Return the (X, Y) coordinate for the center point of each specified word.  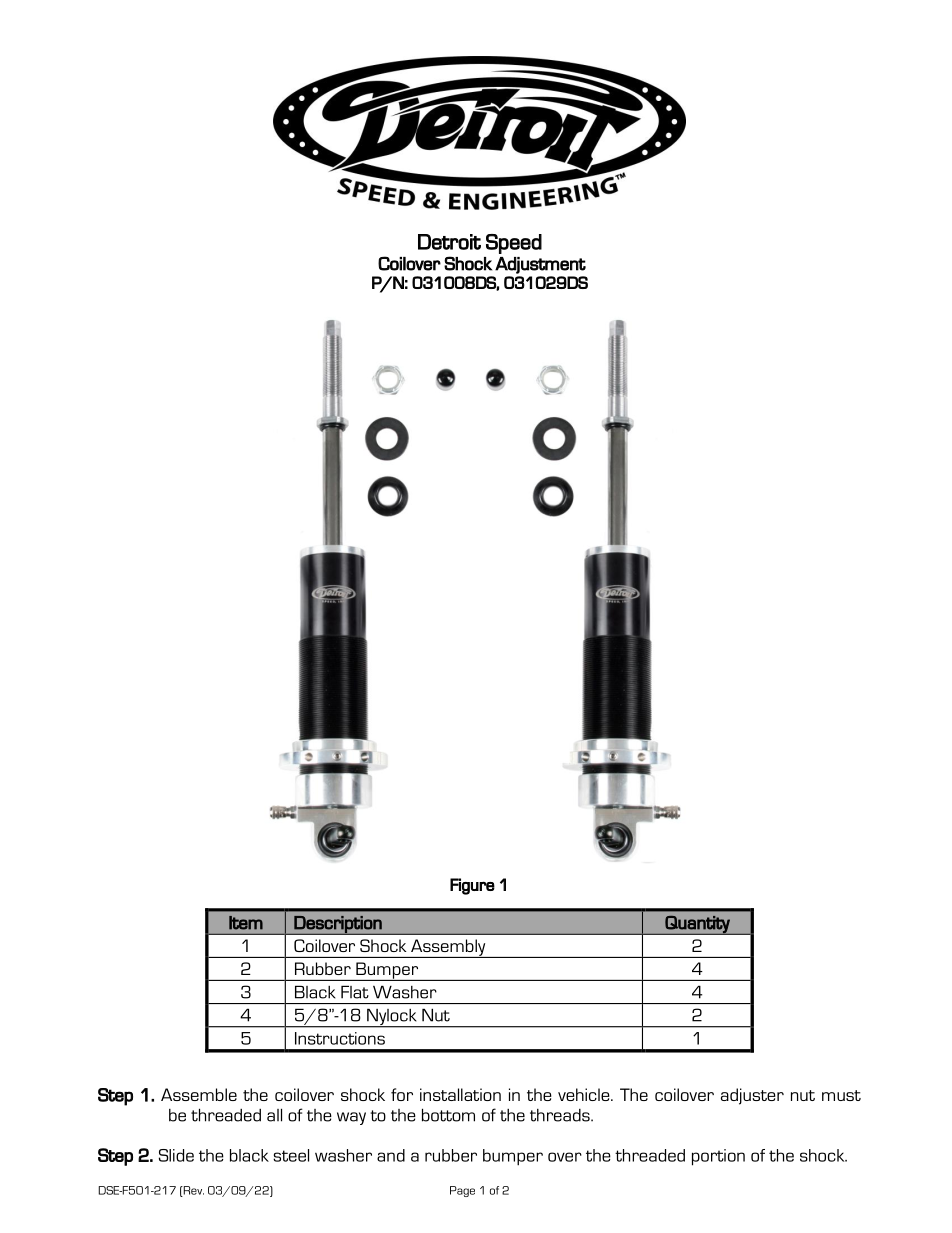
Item (246, 923)
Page (462, 1191)
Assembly (448, 948)
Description (338, 925)
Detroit (449, 242)
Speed (514, 244)
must (841, 1095)
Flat (355, 992)
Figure (472, 886)
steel (291, 1155)
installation (460, 1094)
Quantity (697, 925)
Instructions (340, 1038)
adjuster (752, 1096)
